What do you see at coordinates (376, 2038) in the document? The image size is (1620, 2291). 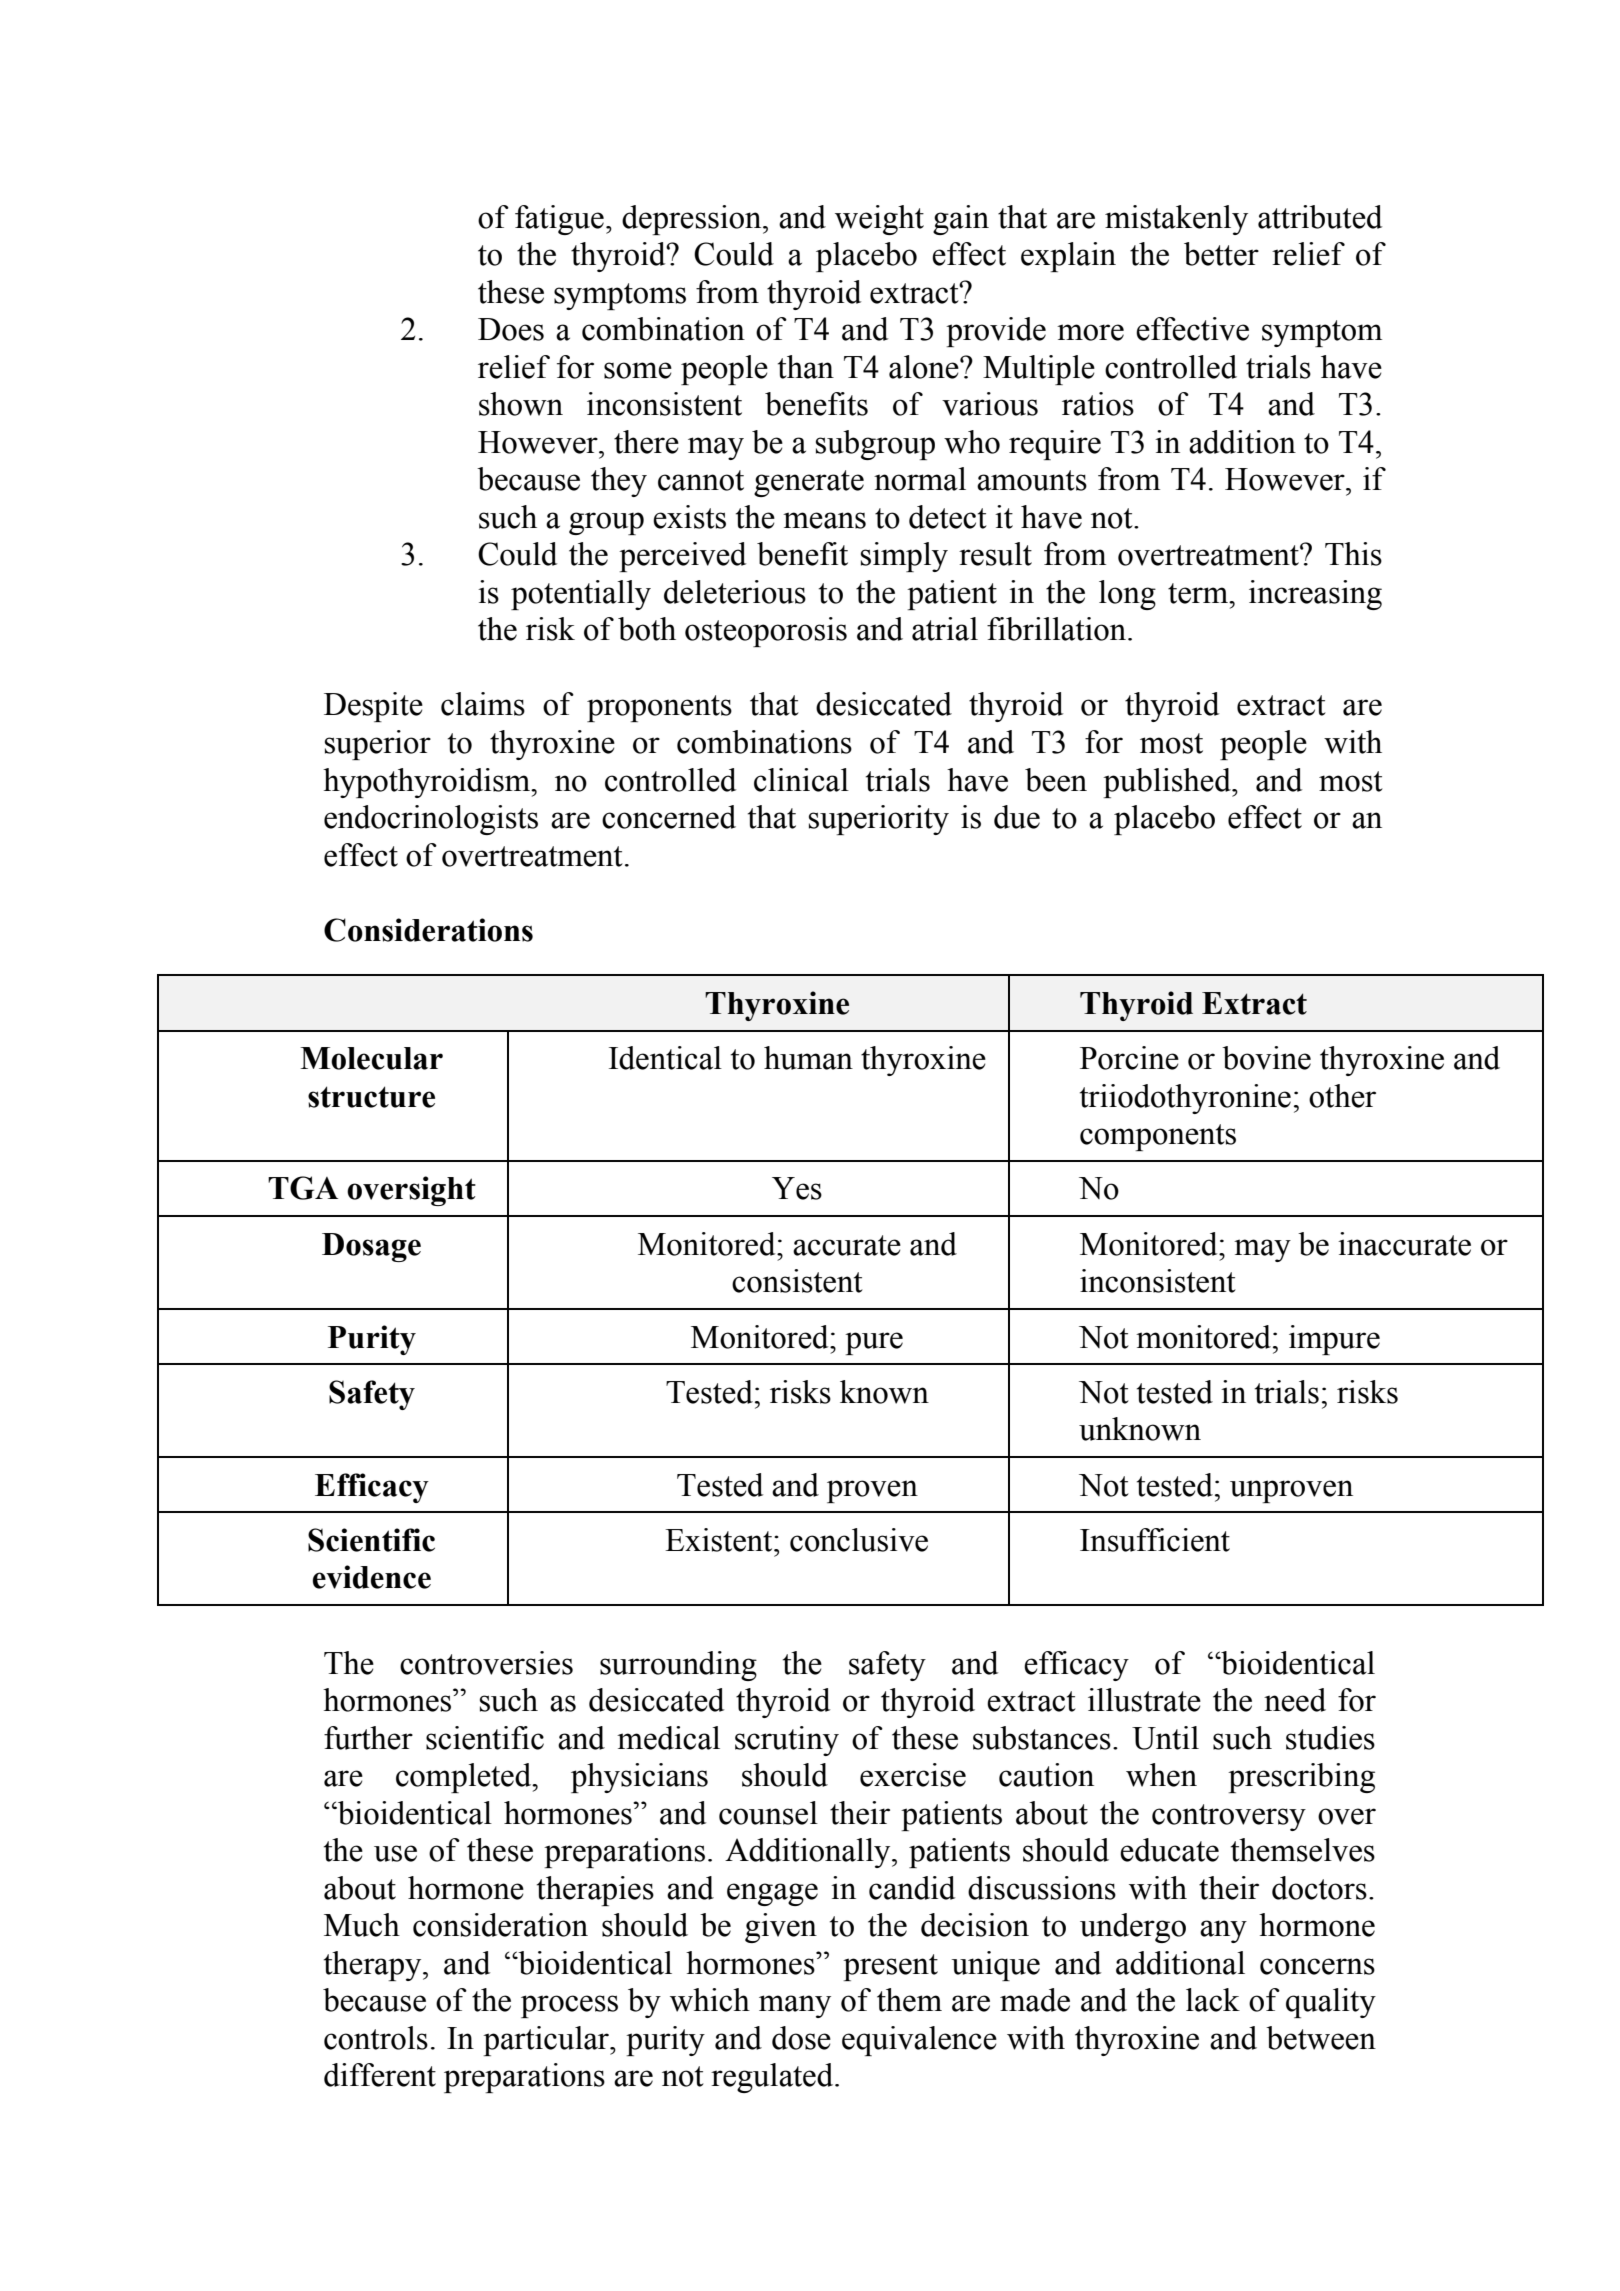 I see `controls` at bounding box center [376, 2038].
